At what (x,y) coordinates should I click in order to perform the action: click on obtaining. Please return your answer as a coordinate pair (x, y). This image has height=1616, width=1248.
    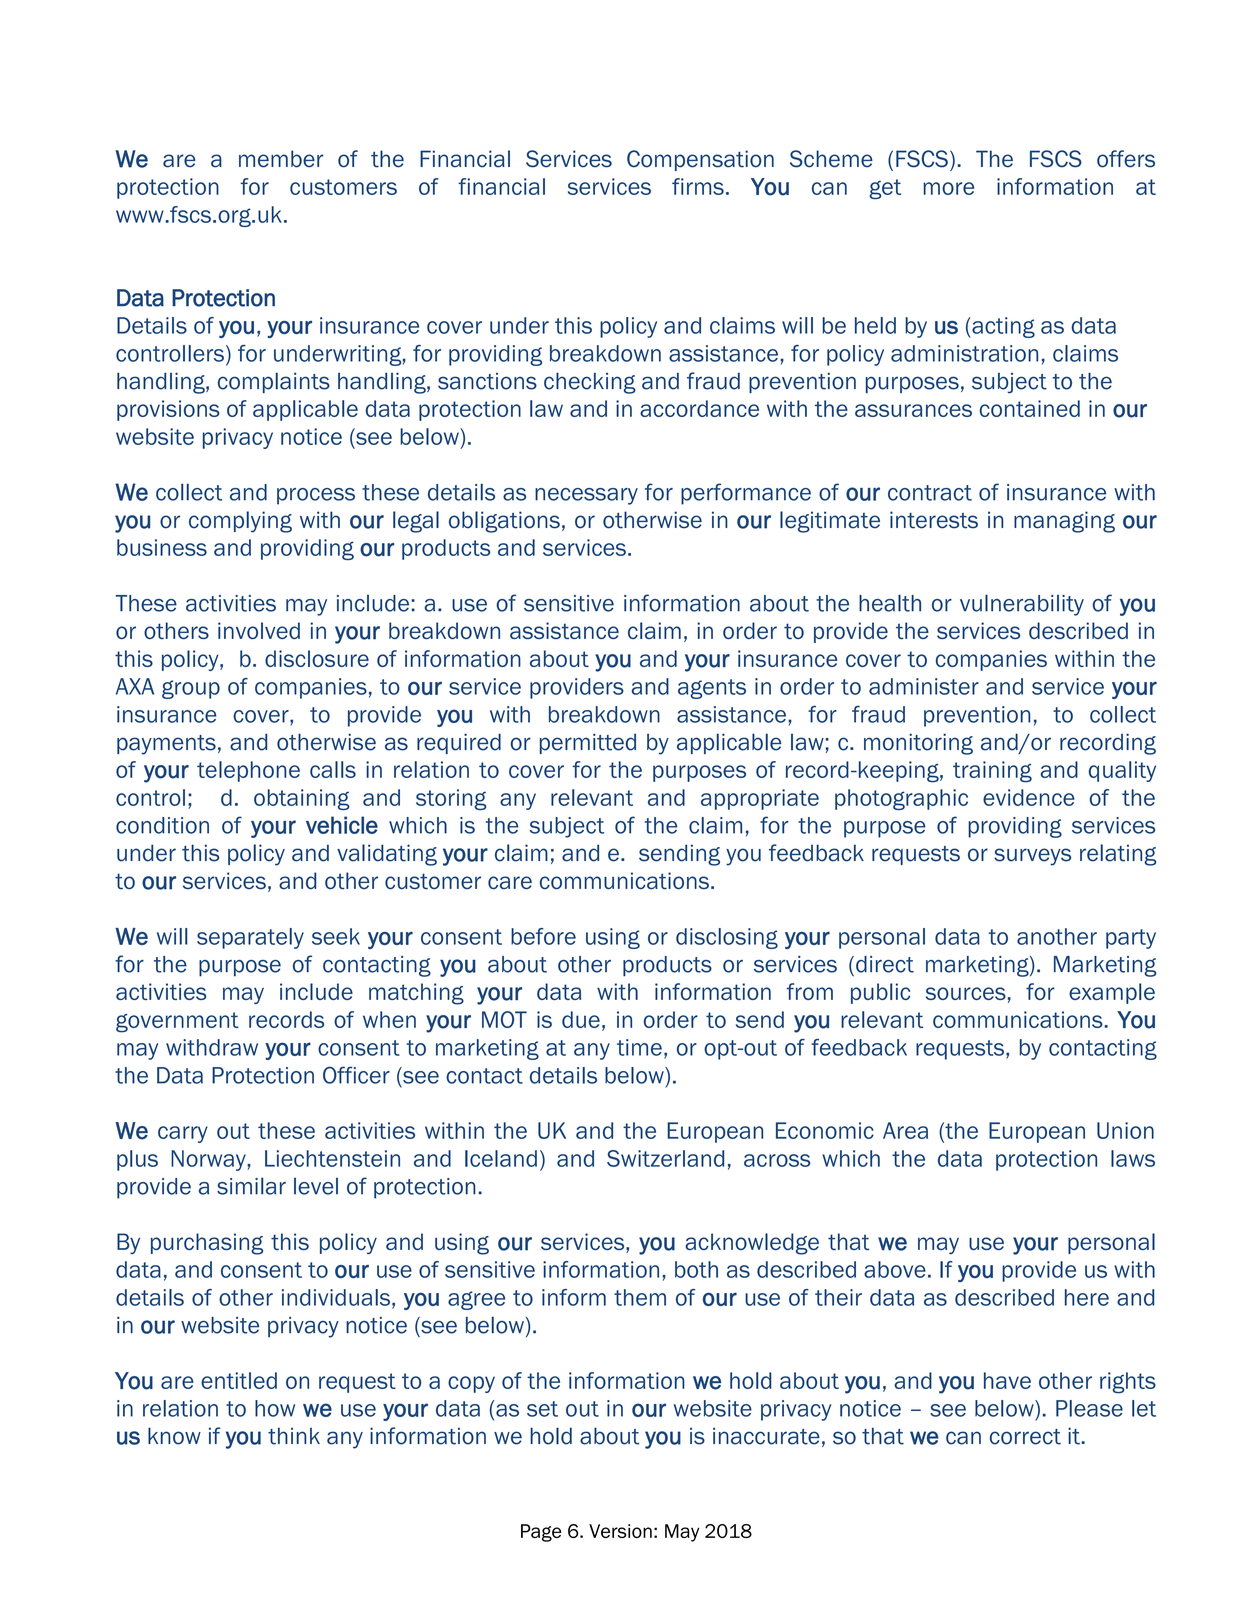
    Looking at the image, I should click on (302, 799).
